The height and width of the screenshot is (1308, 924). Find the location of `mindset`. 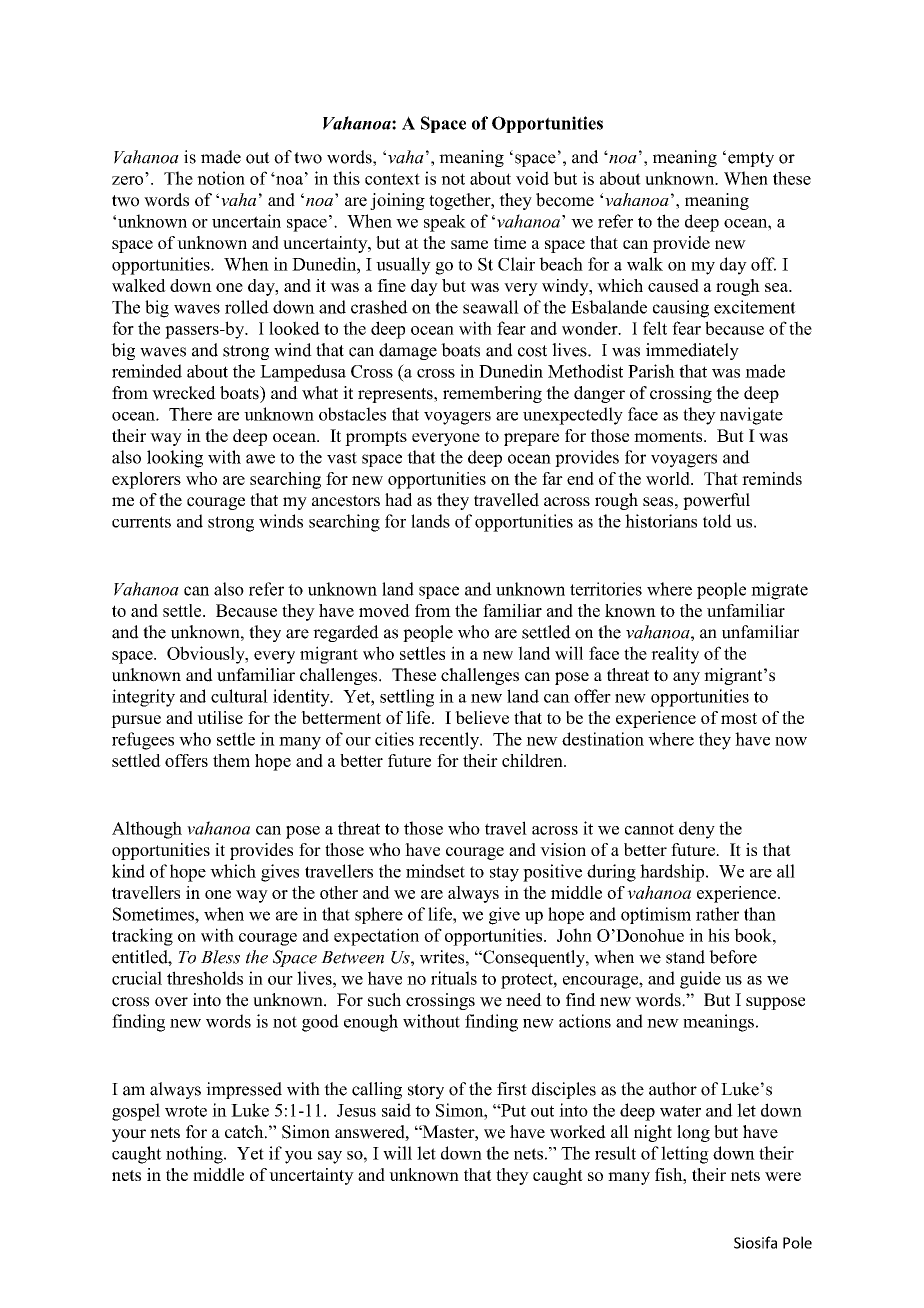

mindset is located at coordinates (435, 871).
